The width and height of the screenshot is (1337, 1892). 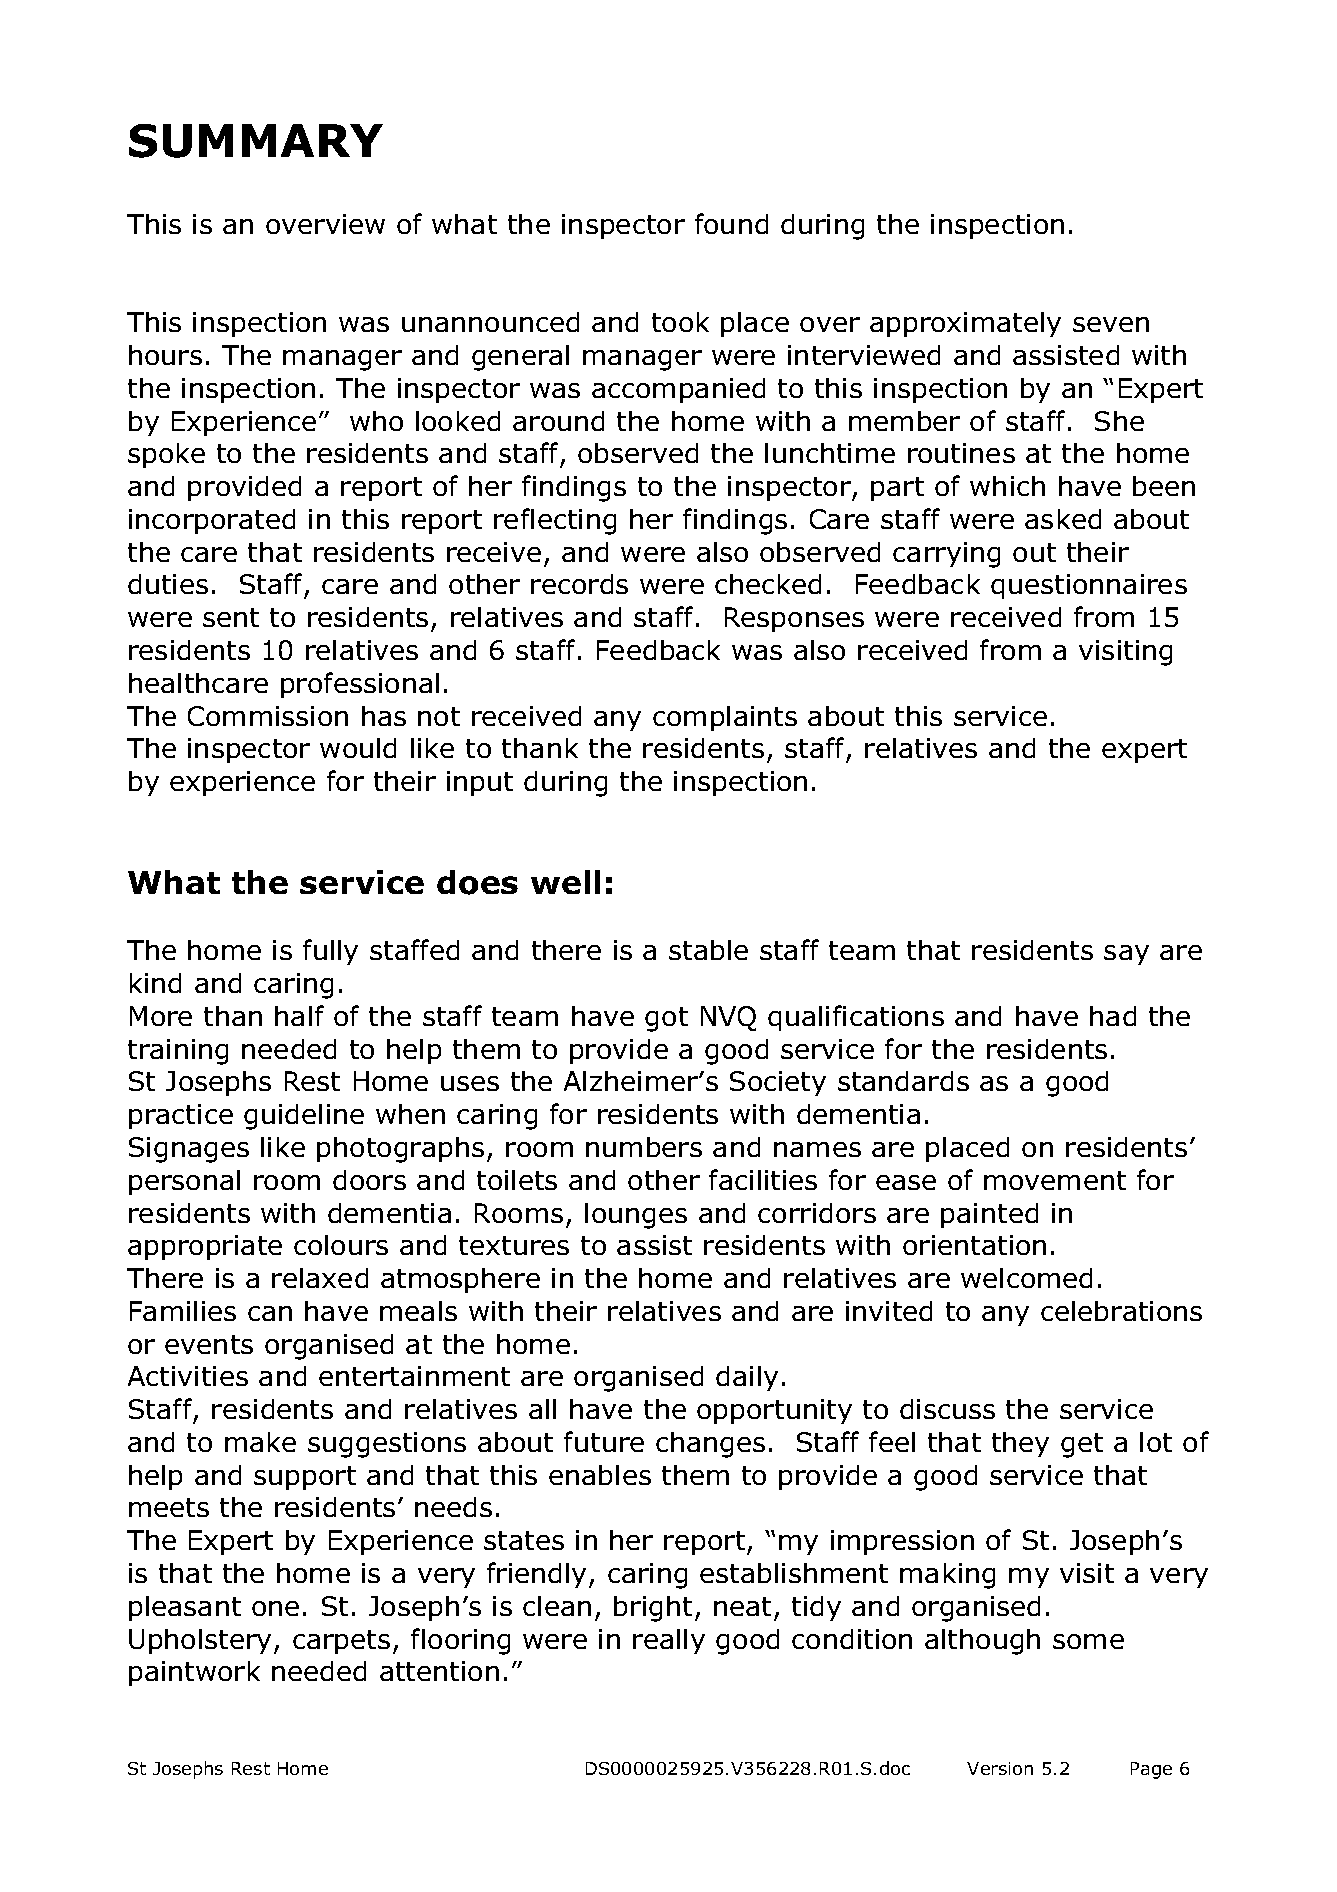 I want to click on guideline, so click(x=304, y=1117).
